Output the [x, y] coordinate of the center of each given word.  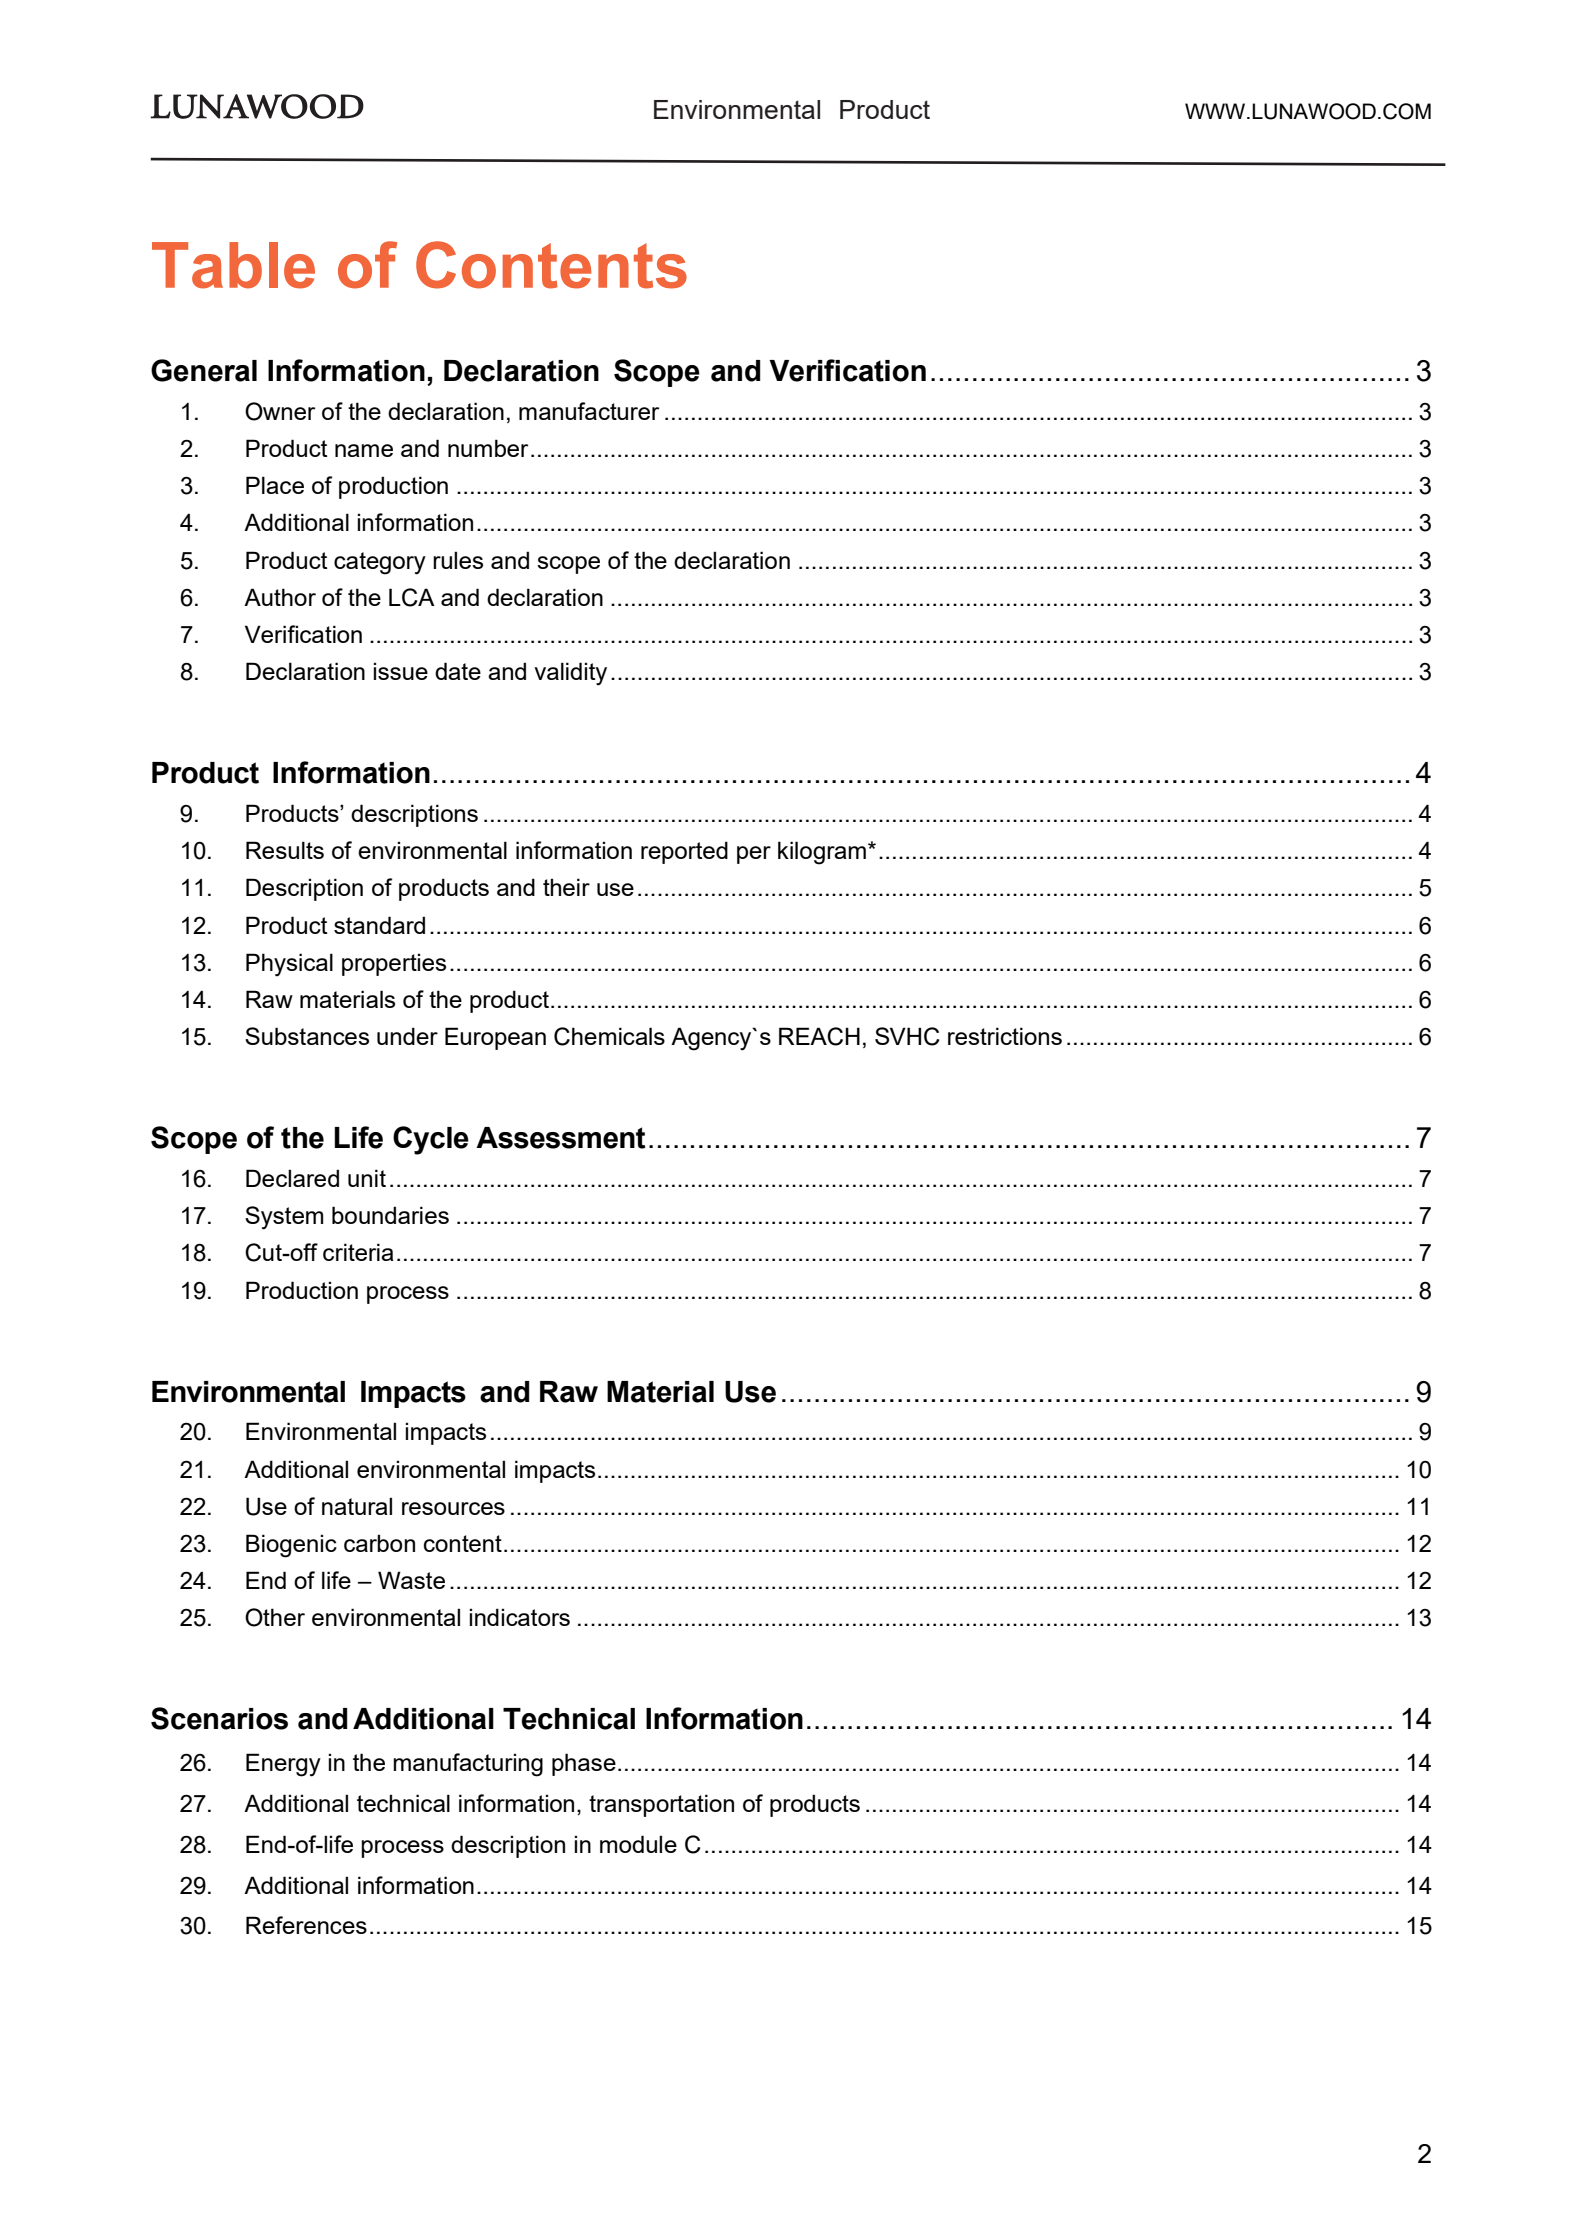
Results [285, 850]
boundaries [390, 1215]
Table [233, 265]
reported [684, 852]
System [284, 1218]
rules [458, 560]
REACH [819, 1036]
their [566, 887]
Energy [283, 1765]
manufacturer [589, 411]
